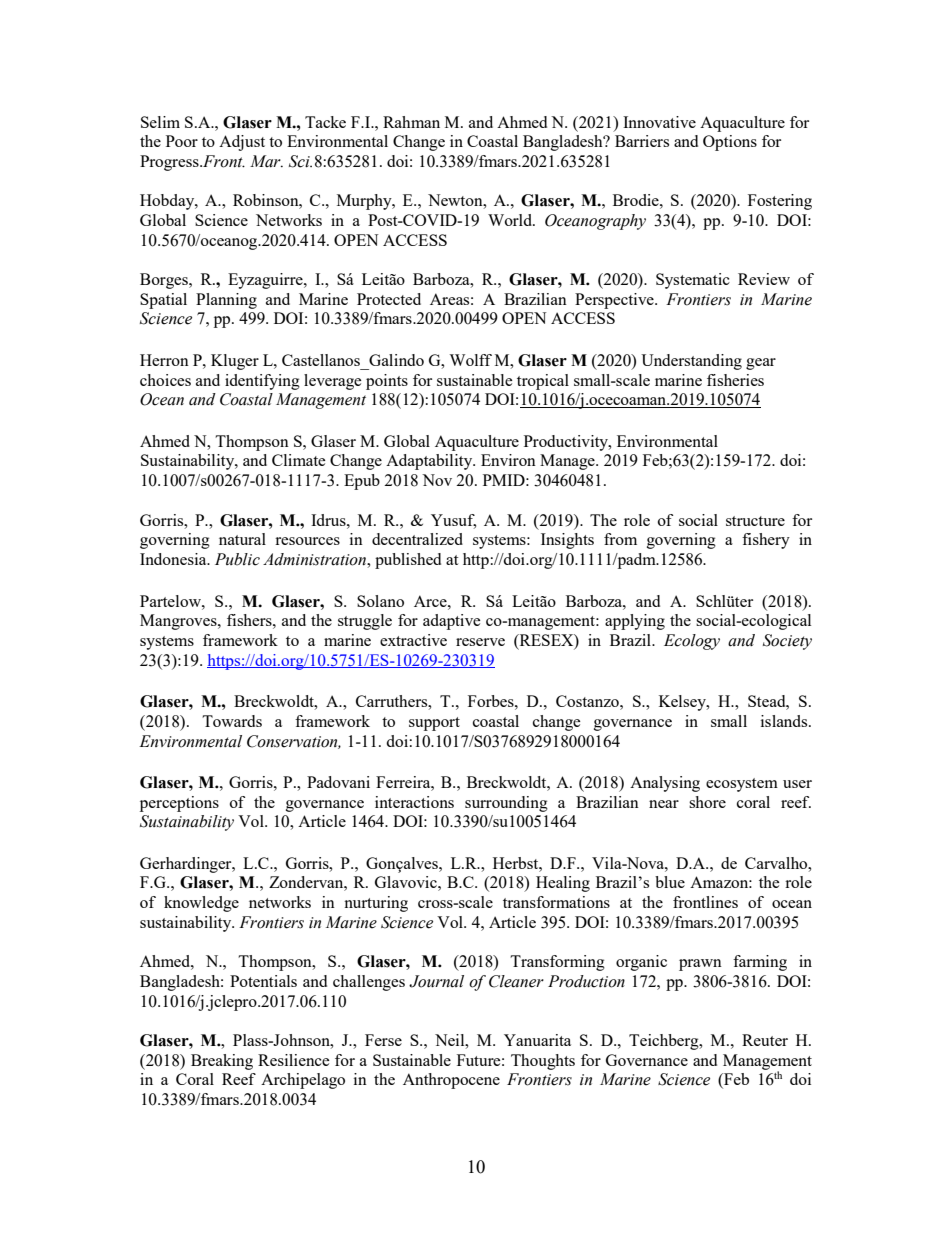  What do you see at coordinates (452, 622) in the image?
I see `adaptive` at bounding box center [452, 622].
